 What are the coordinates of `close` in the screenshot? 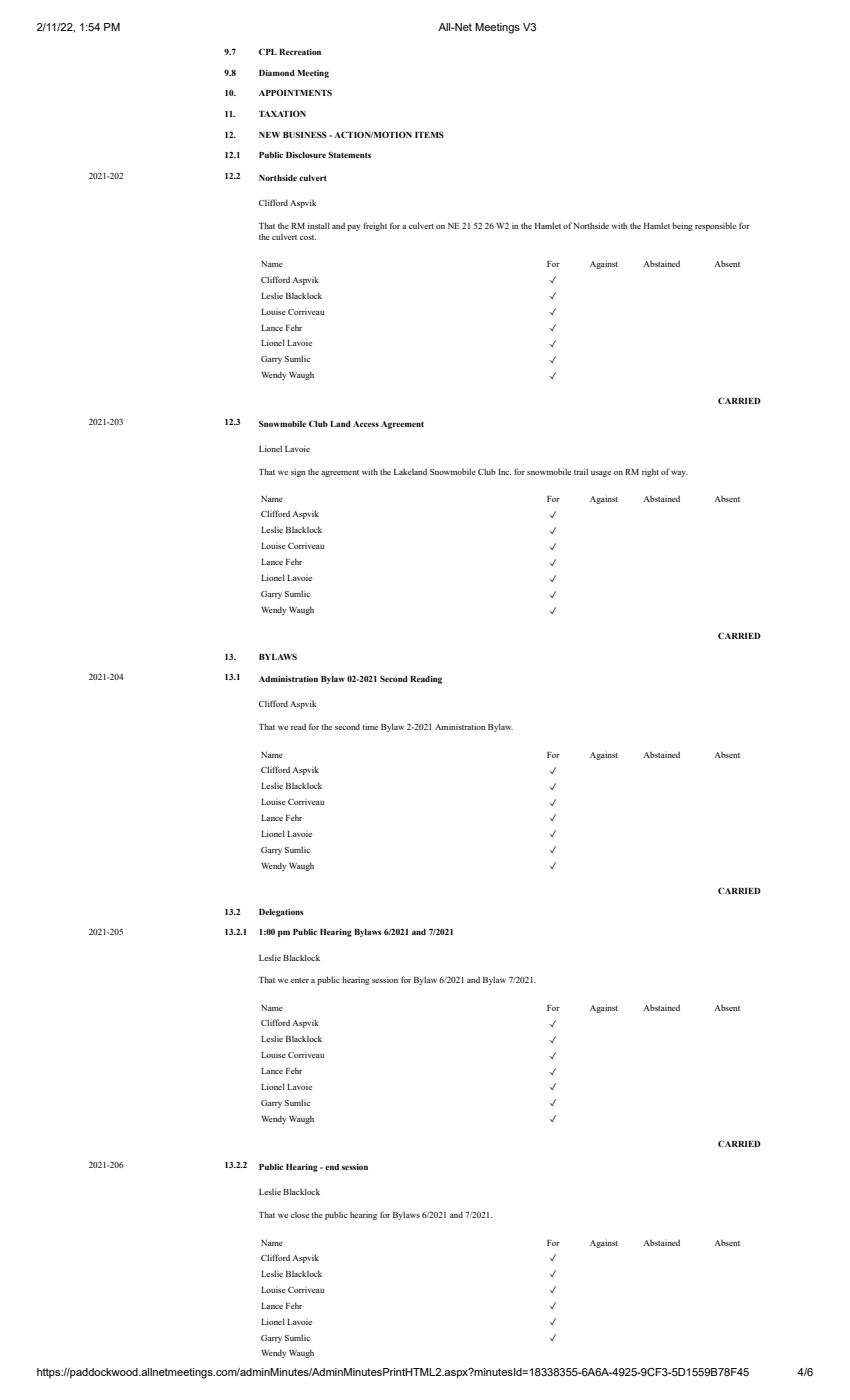 It's located at (300, 1215).
